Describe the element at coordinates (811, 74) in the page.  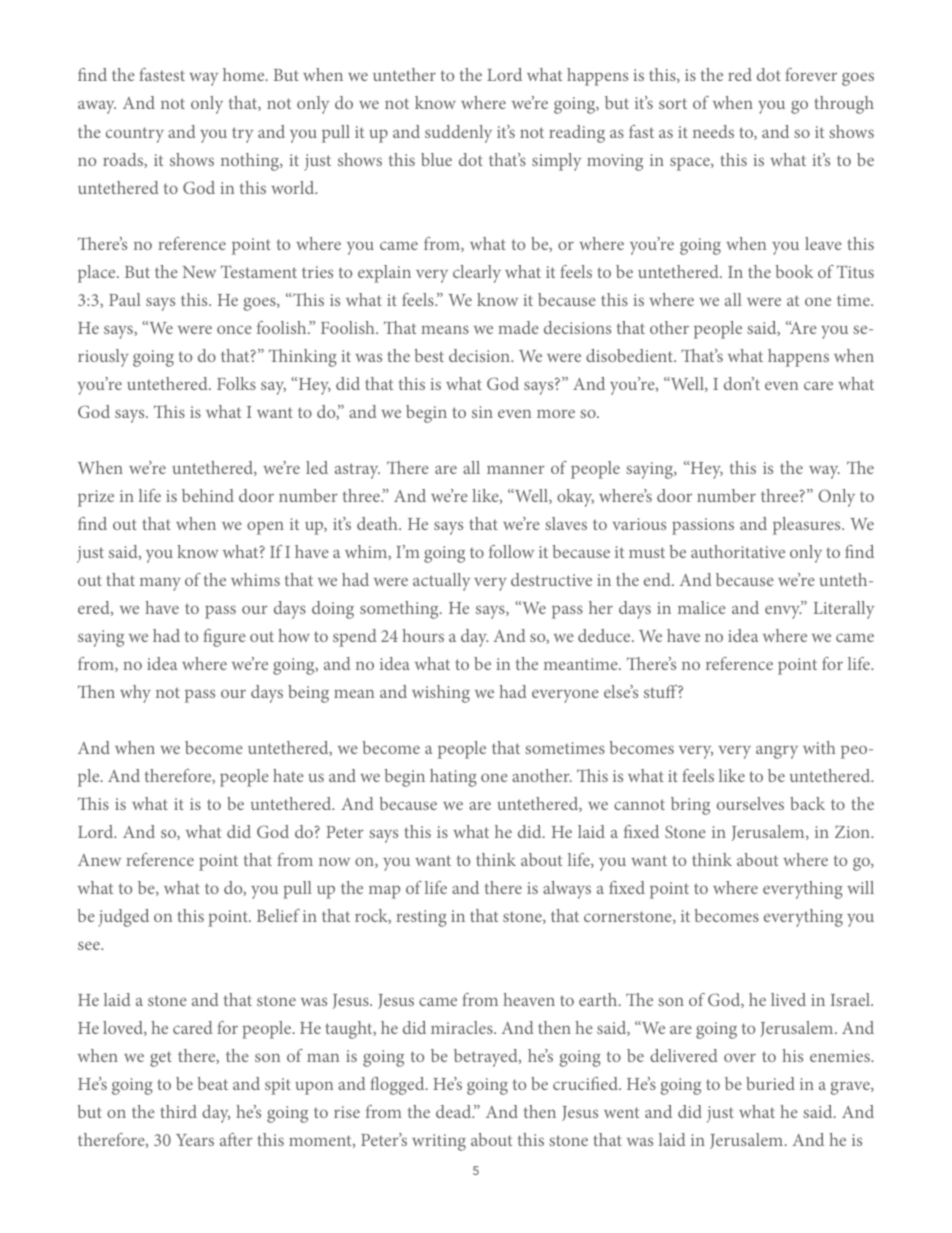
I see `forever` at that location.
